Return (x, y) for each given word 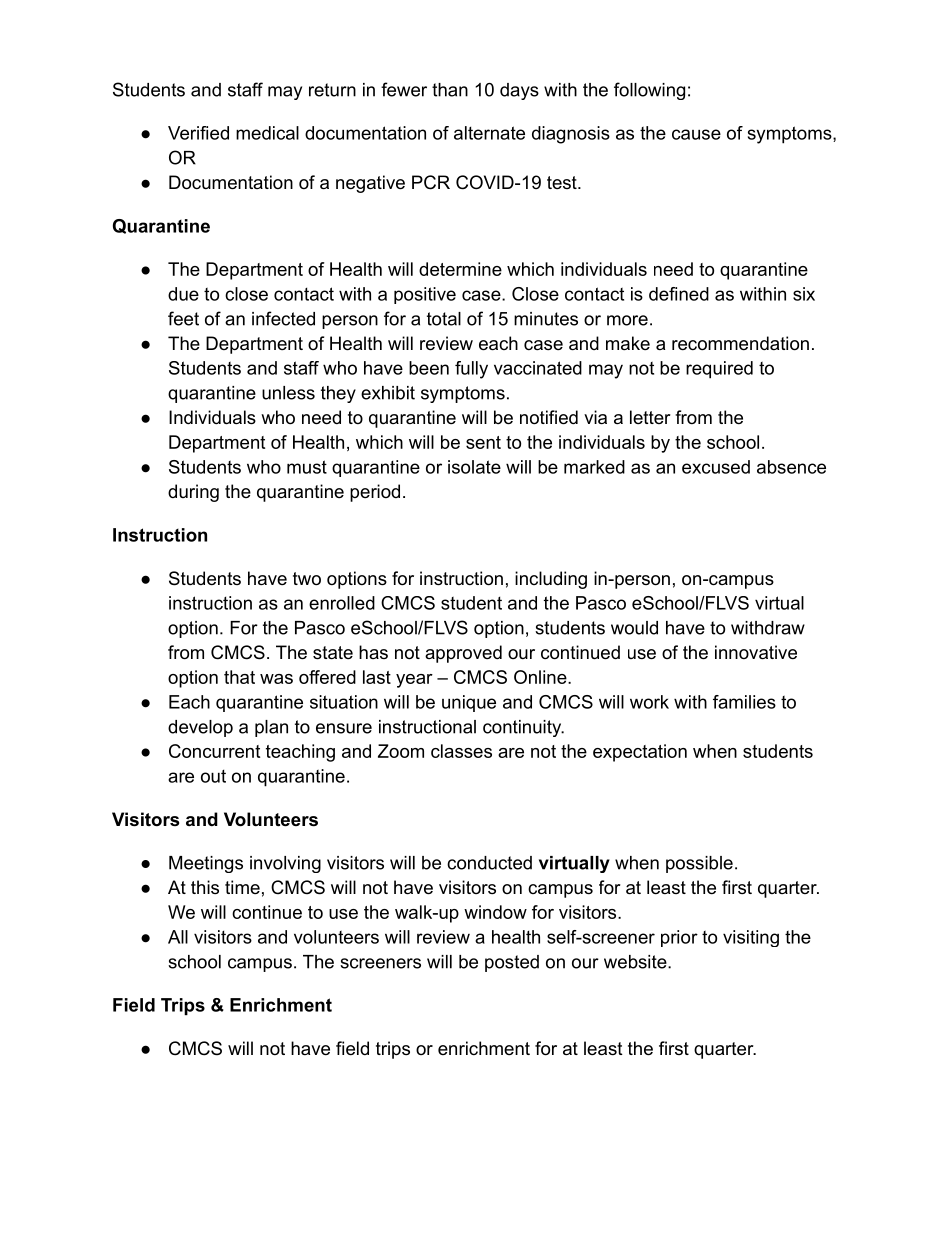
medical (267, 133)
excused (716, 467)
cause (696, 134)
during (193, 493)
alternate (489, 133)
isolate (474, 467)
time (242, 887)
